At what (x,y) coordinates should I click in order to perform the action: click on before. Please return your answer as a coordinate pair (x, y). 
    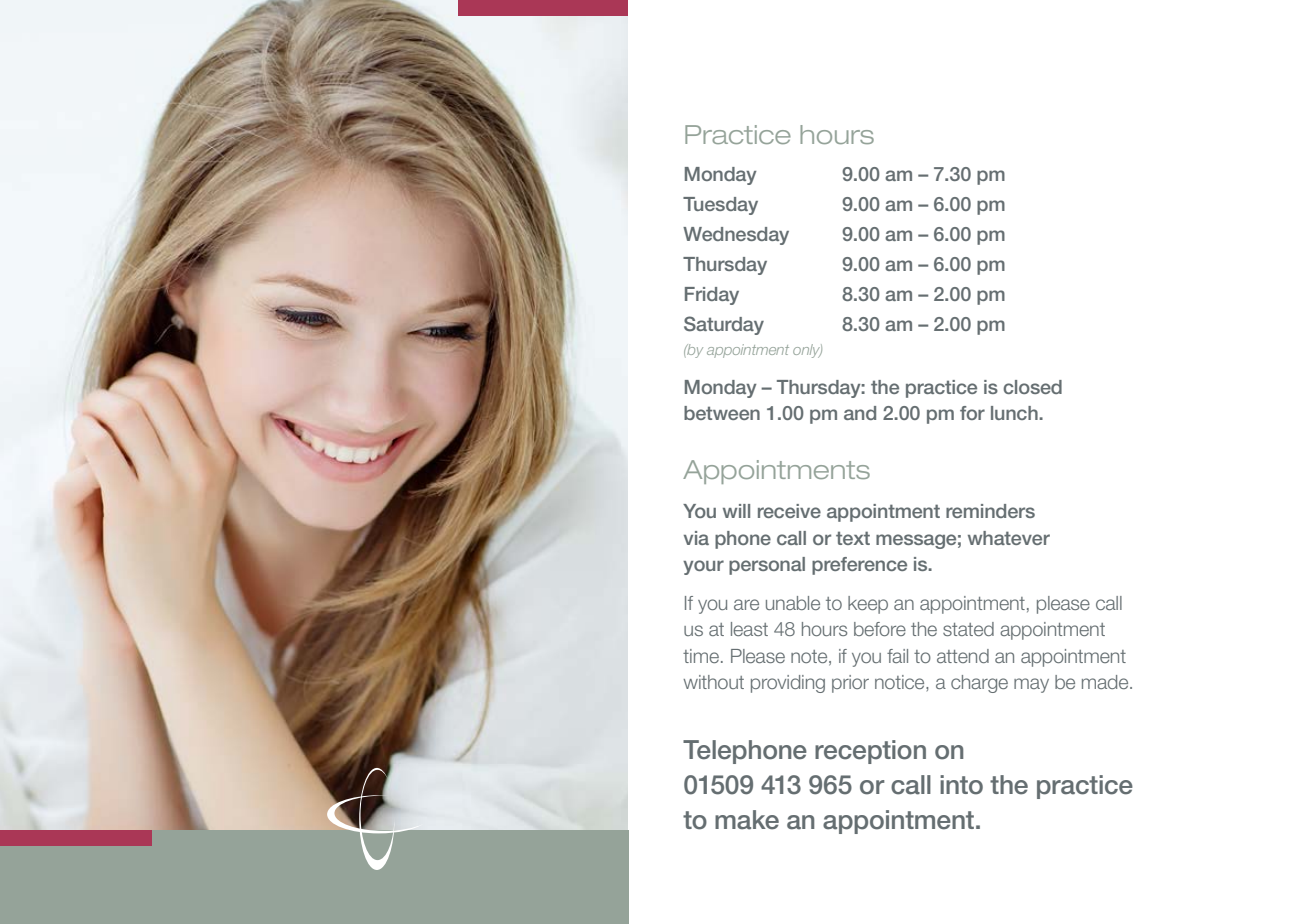
    Looking at the image, I should click on (880, 629).
